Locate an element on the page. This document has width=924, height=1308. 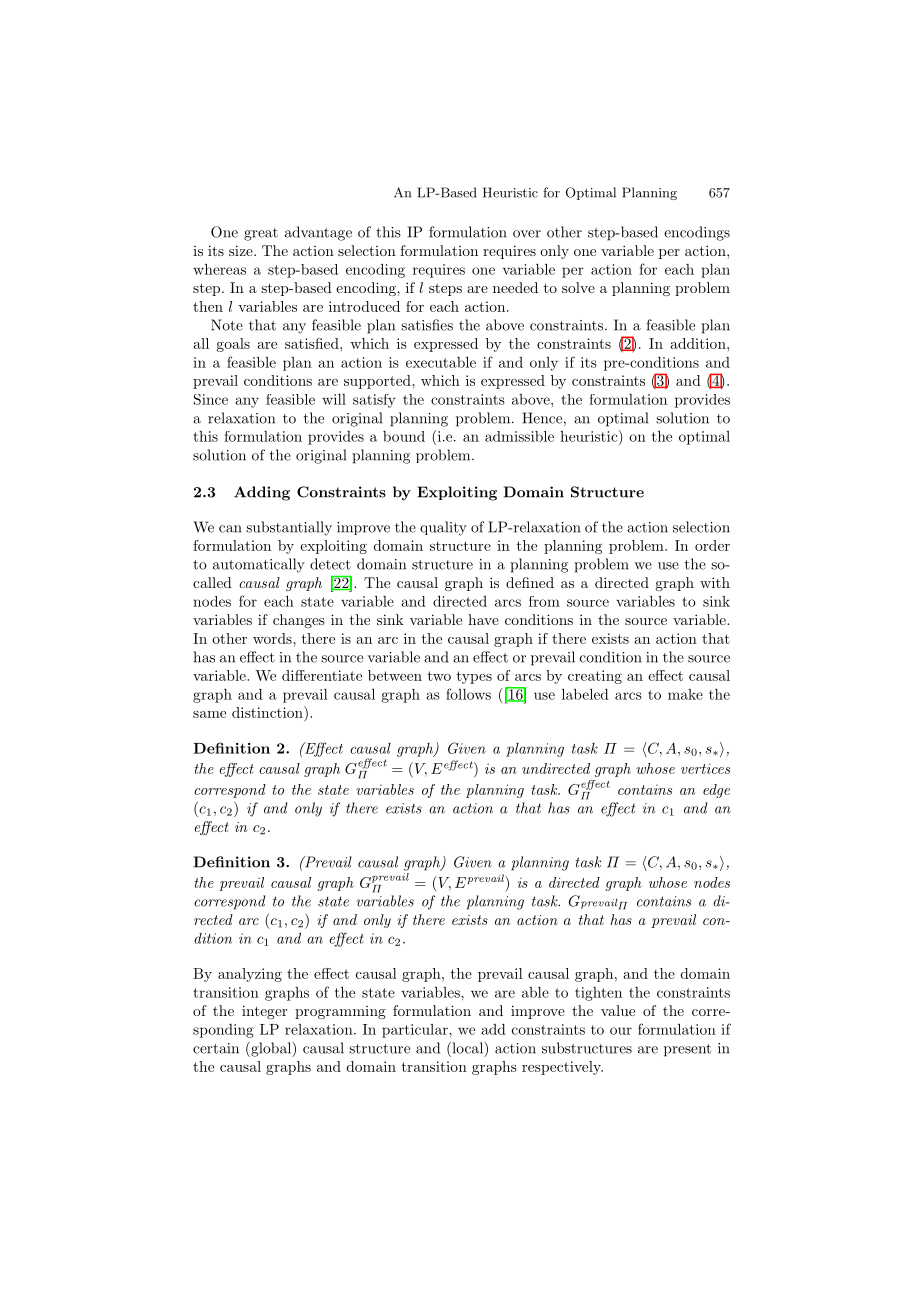
needed is located at coordinates (515, 287).
